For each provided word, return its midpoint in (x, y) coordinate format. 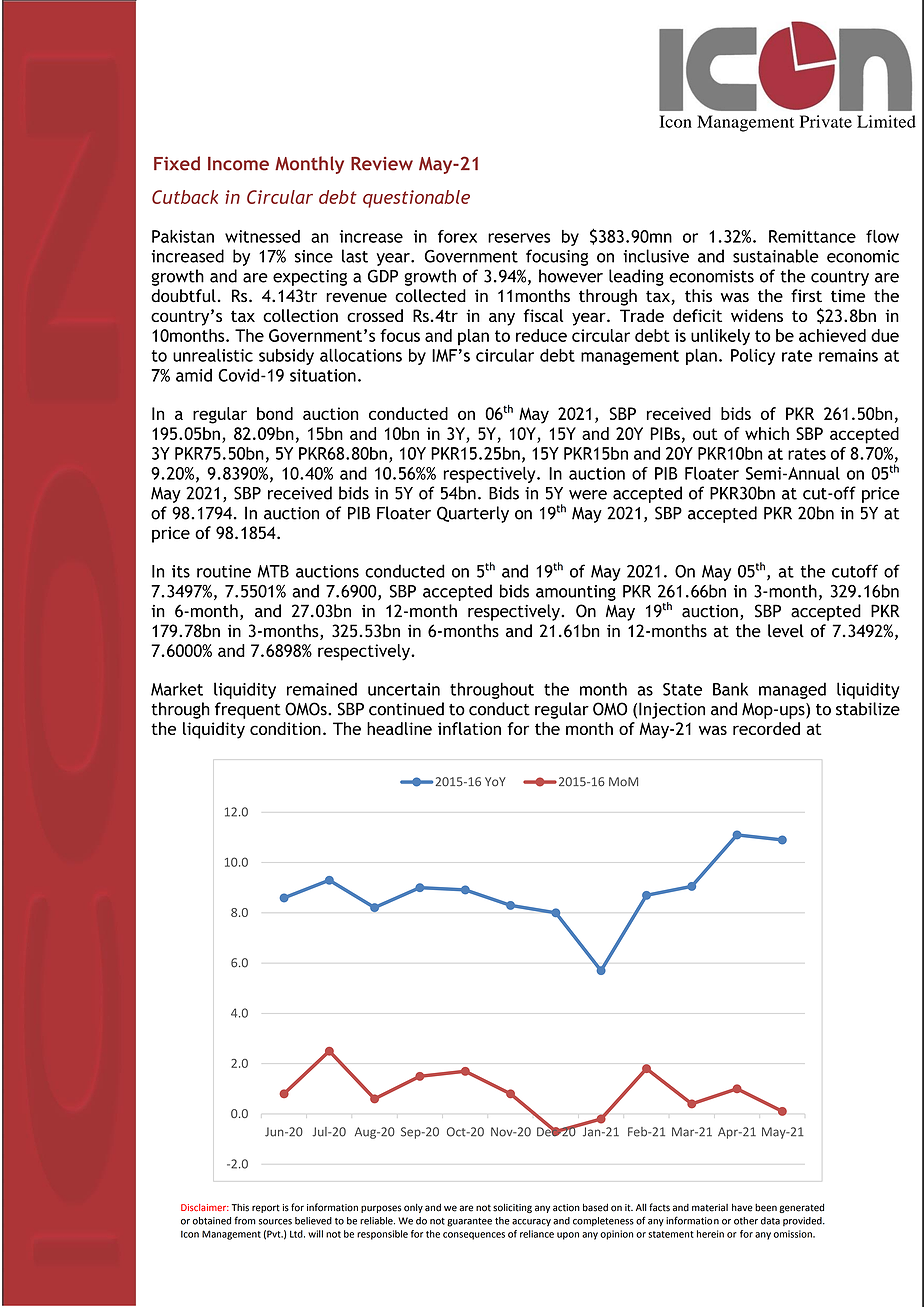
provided (803, 1221)
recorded (766, 728)
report (266, 1208)
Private (826, 121)
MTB (273, 571)
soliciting (512, 1208)
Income (238, 164)
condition (285, 728)
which (767, 433)
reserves (519, 238)
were (588, 495)
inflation (469, 728)
